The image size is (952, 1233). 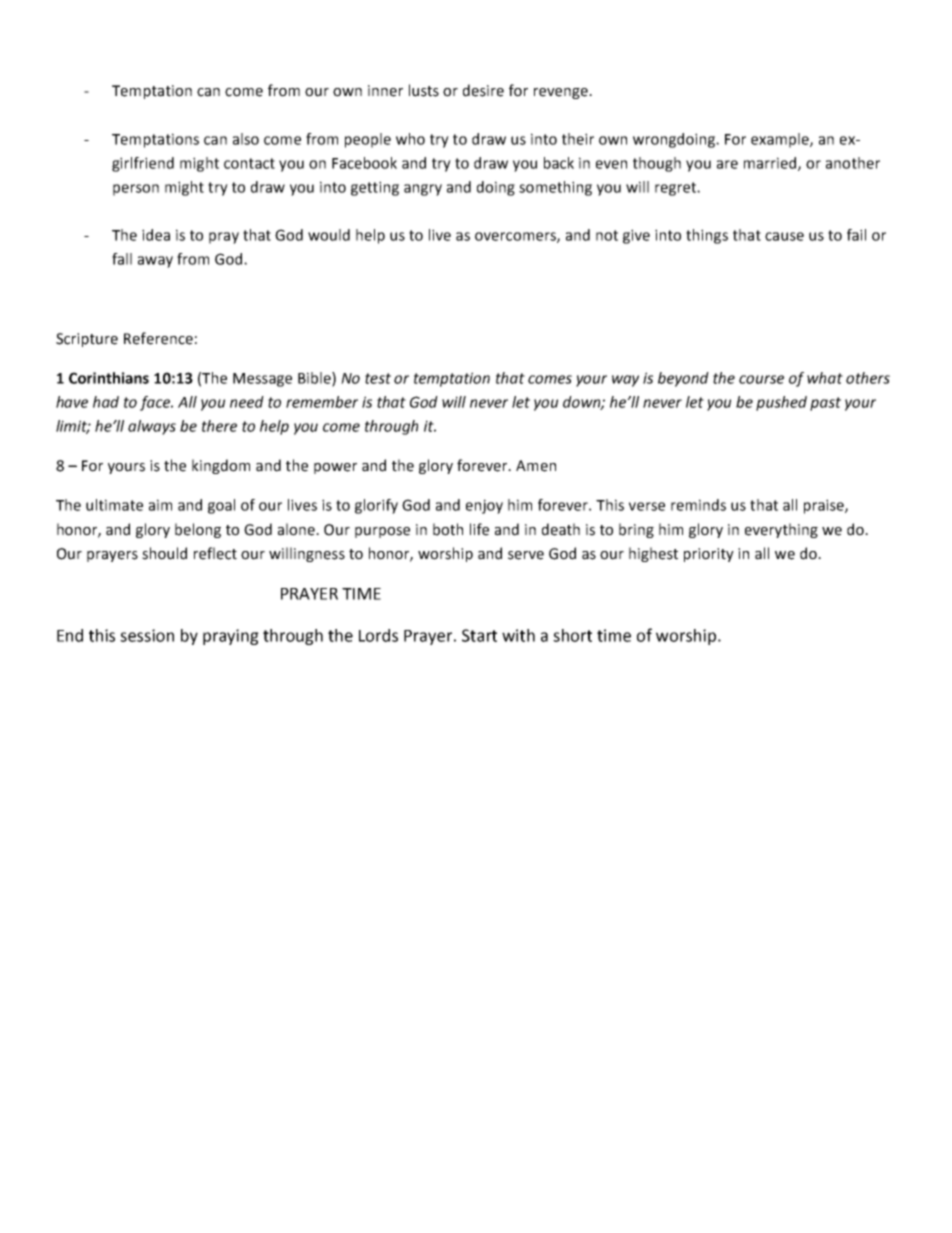 I want to click on married, so click(x=771, y=164).
